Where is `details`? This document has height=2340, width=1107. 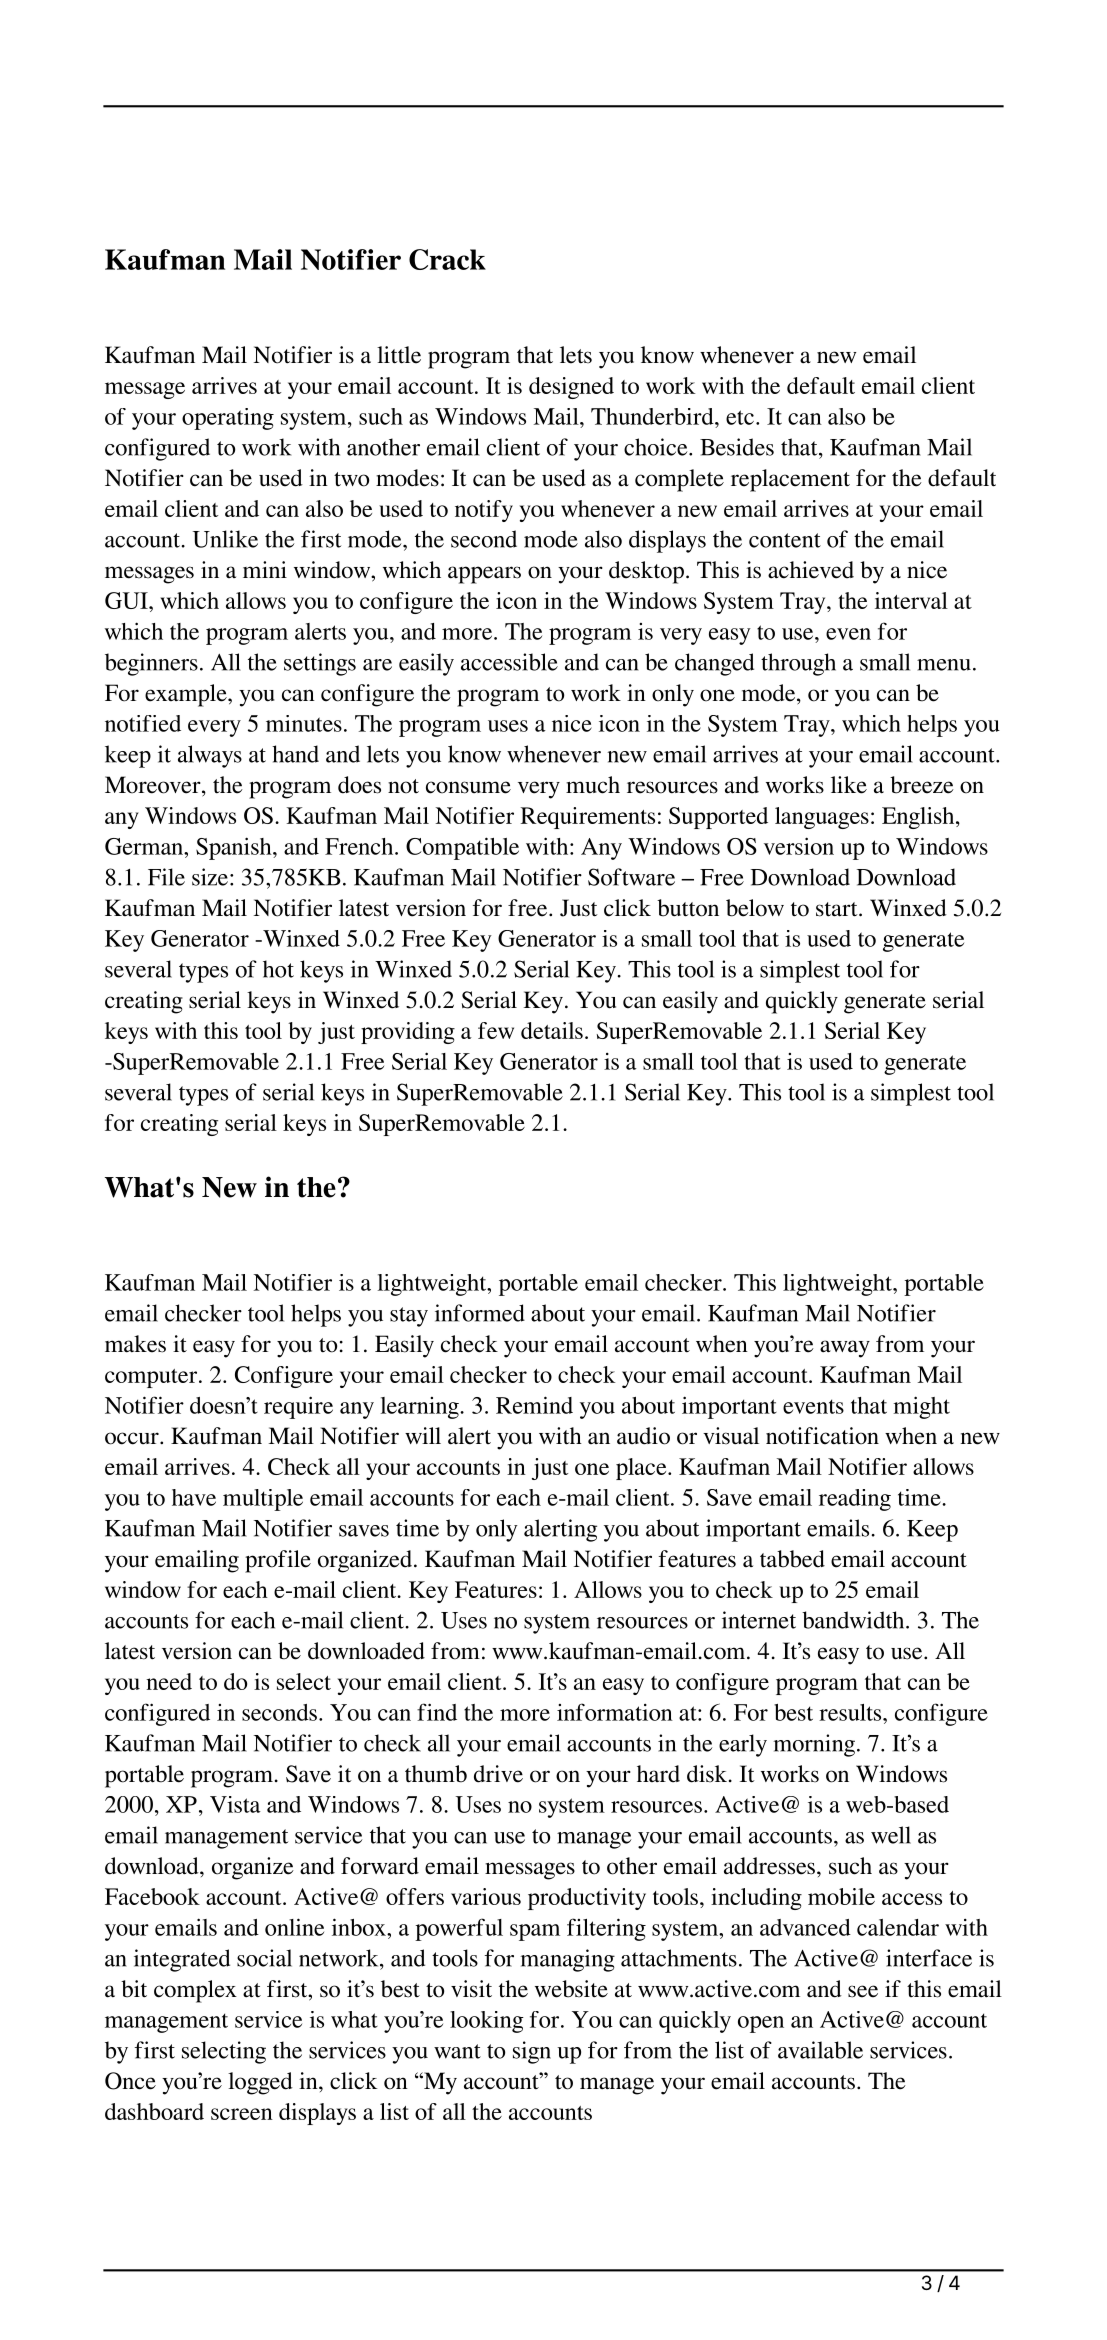 details is located at coordinates (552, 1030).
